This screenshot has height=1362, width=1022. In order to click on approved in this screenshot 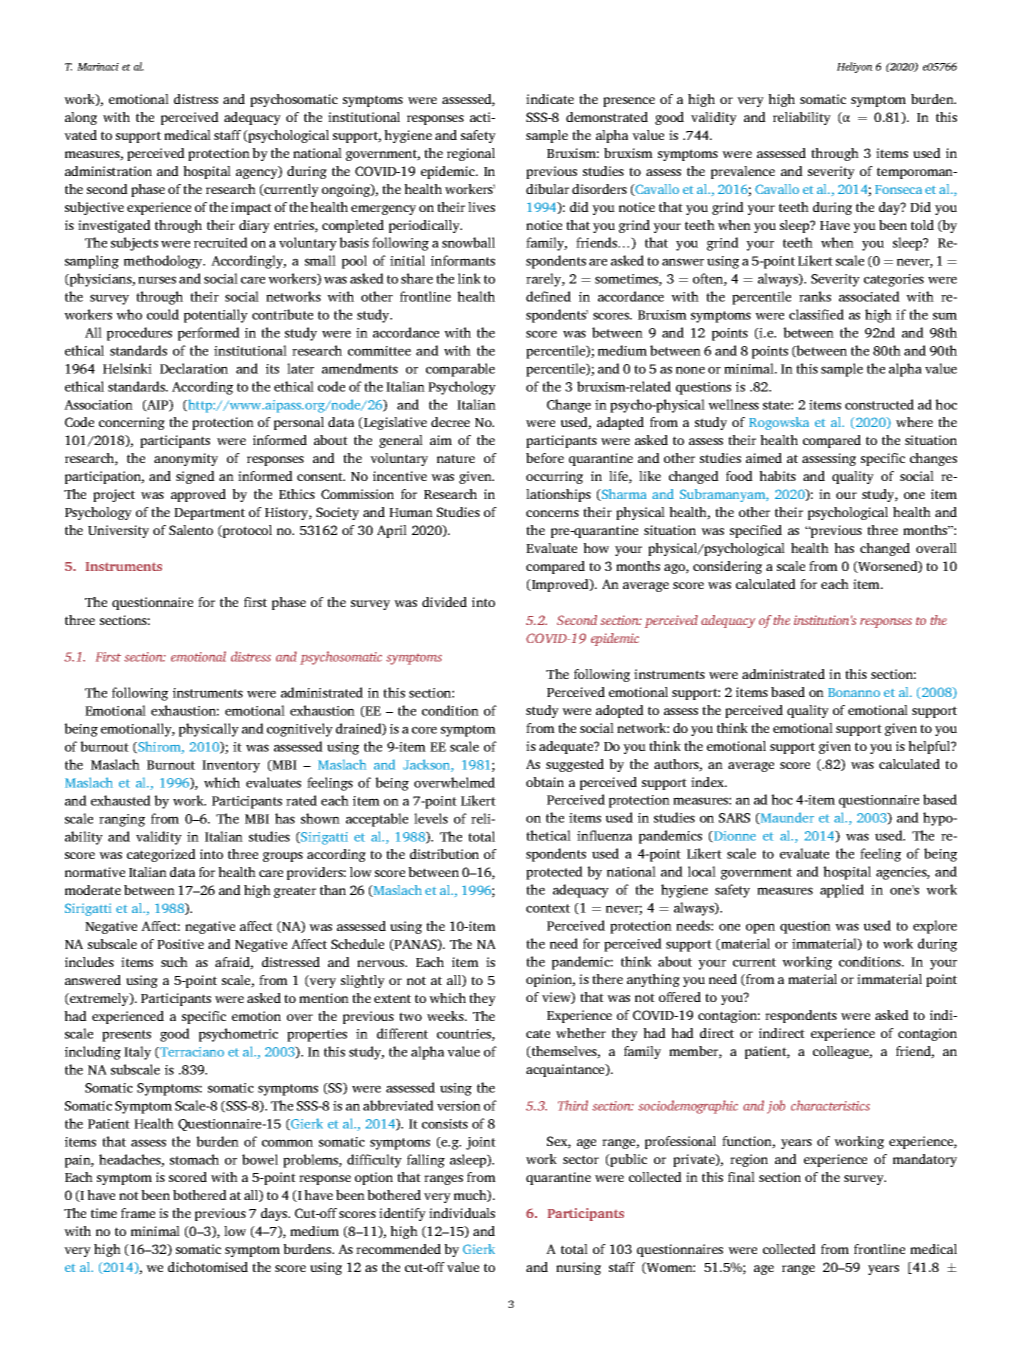, I will do `click(198, 495)`.
